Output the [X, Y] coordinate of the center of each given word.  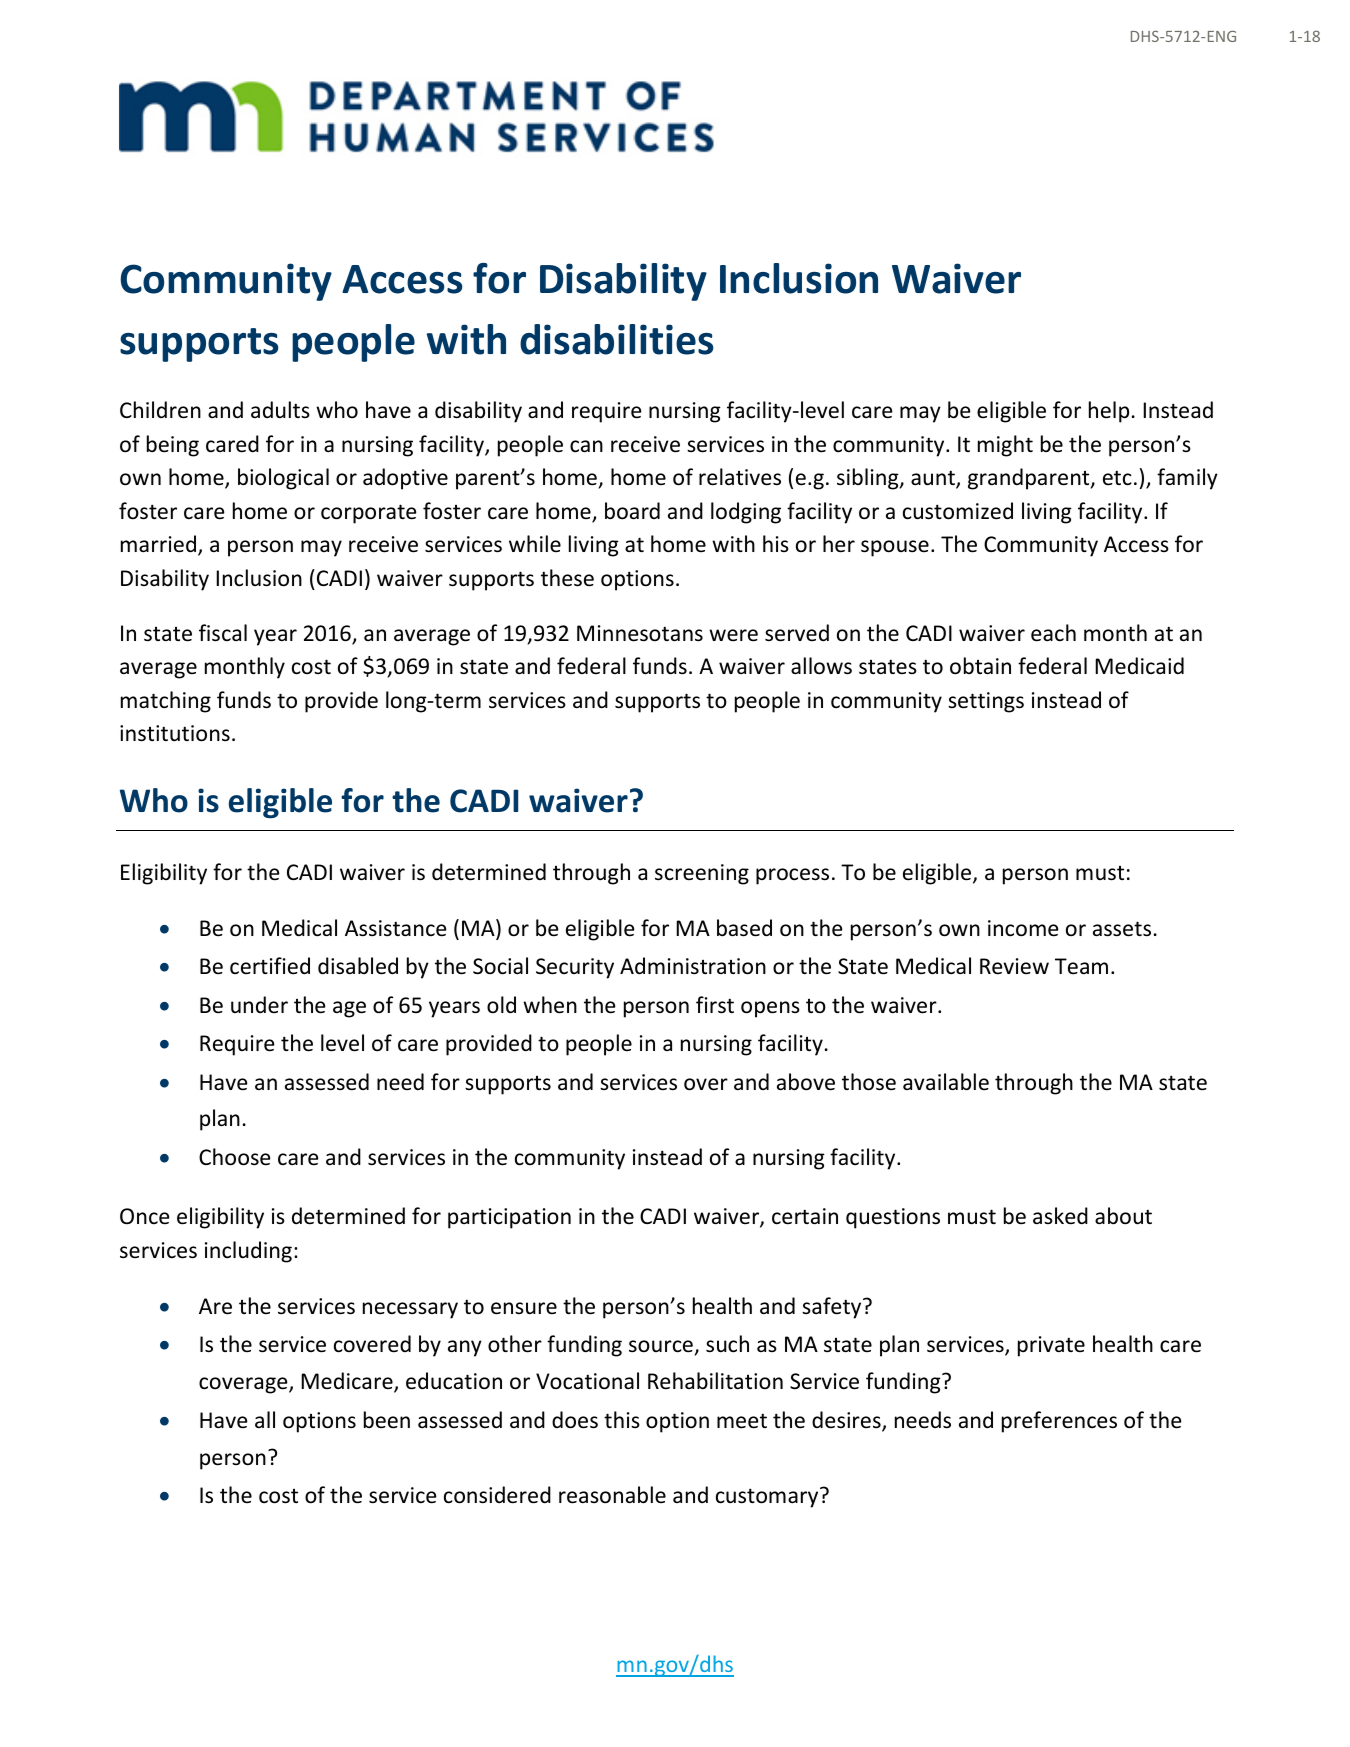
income [1023, 928]
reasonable [612, 1495]
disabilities [617, 339]
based [744, 928]
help [1109, 412]
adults [280, 409]
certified [270, 966]
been [387, 1420]
